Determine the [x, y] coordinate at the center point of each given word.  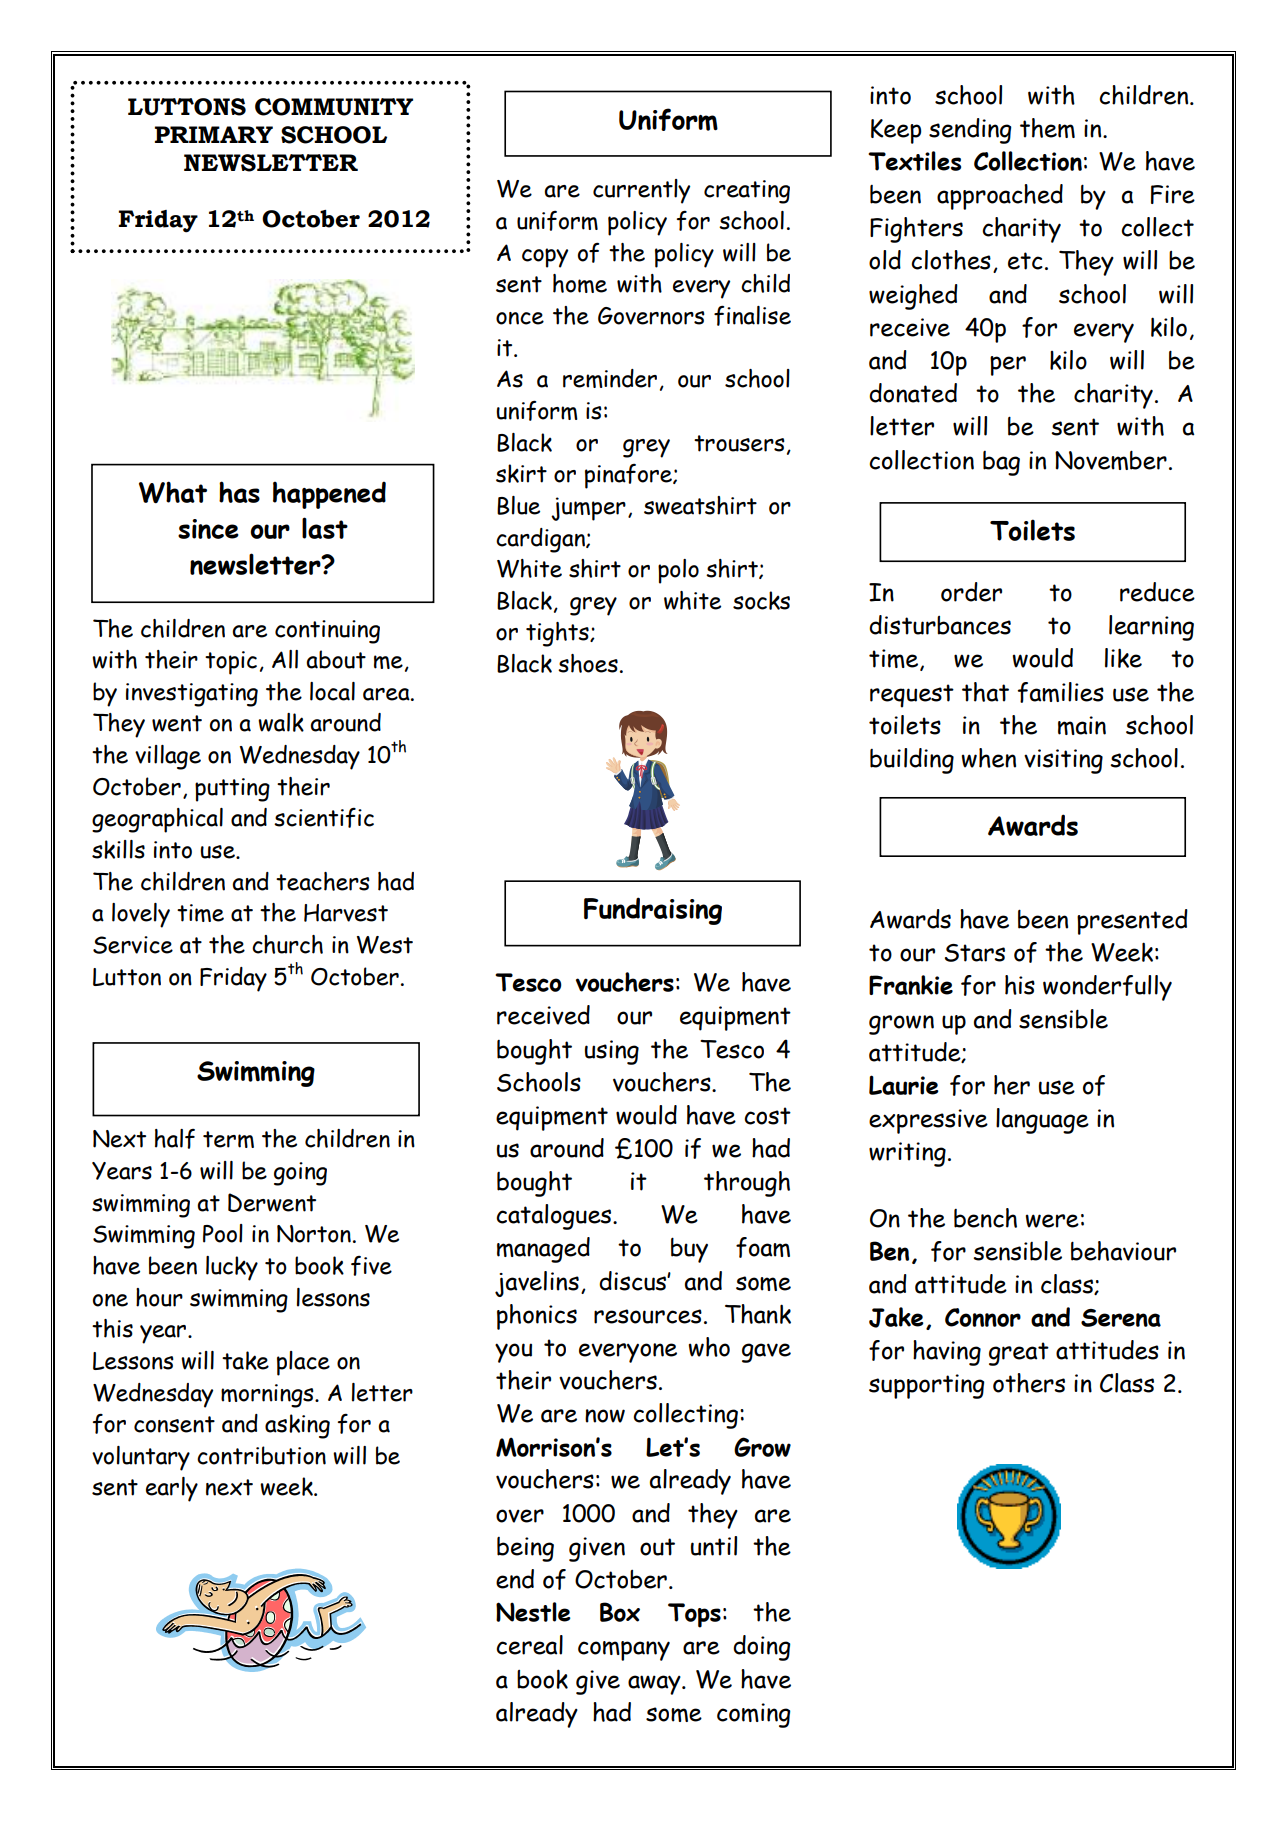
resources [648, 1316]
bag [1001, 463]
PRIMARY [214, 134]
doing [762, 1648]
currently [641, 191]
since [208, 529]
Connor [983, 1317]
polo [678, 571]
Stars [975, 953]
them [1047, 128]
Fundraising [653, 911]
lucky [232, 1268]
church [287, 944]
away [655, 1685]
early [172, 1489]
